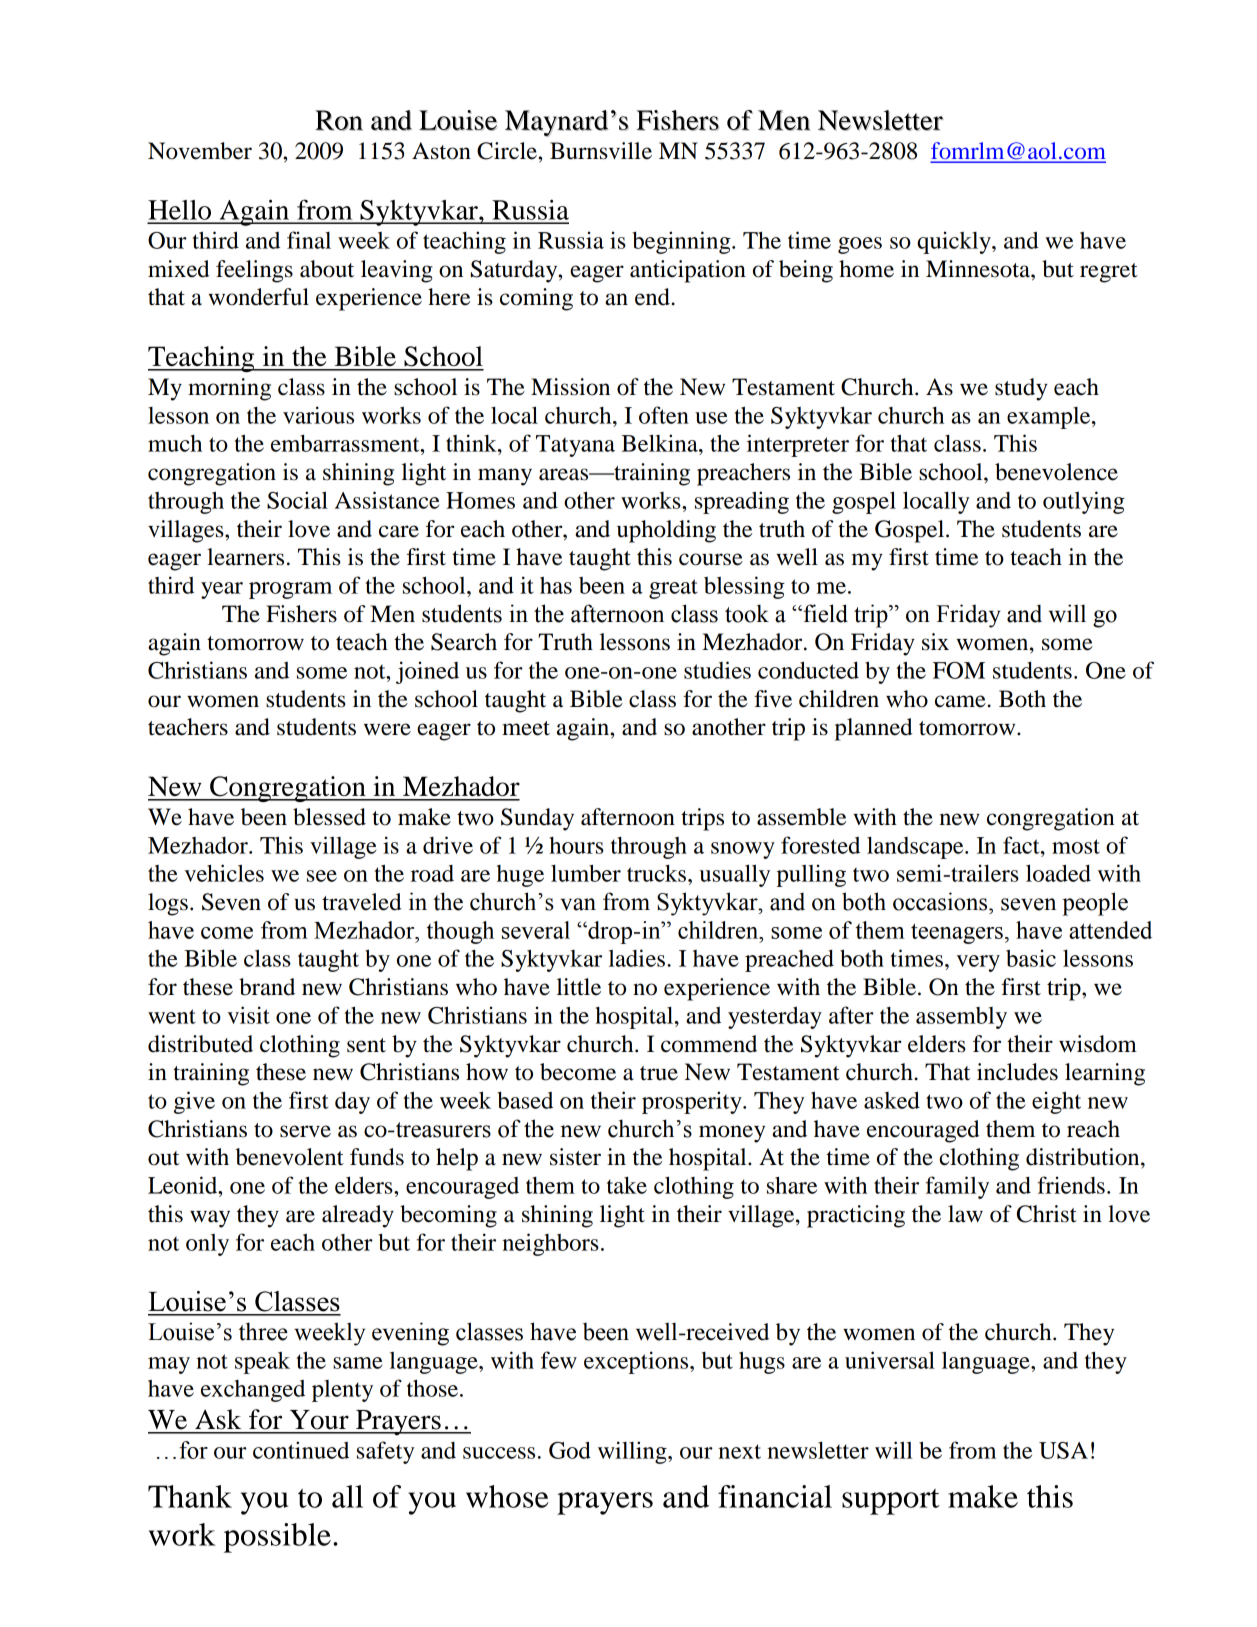 The width and height of the screenshot is (1257, 1627). I want to click on see, so click(322, 876).
